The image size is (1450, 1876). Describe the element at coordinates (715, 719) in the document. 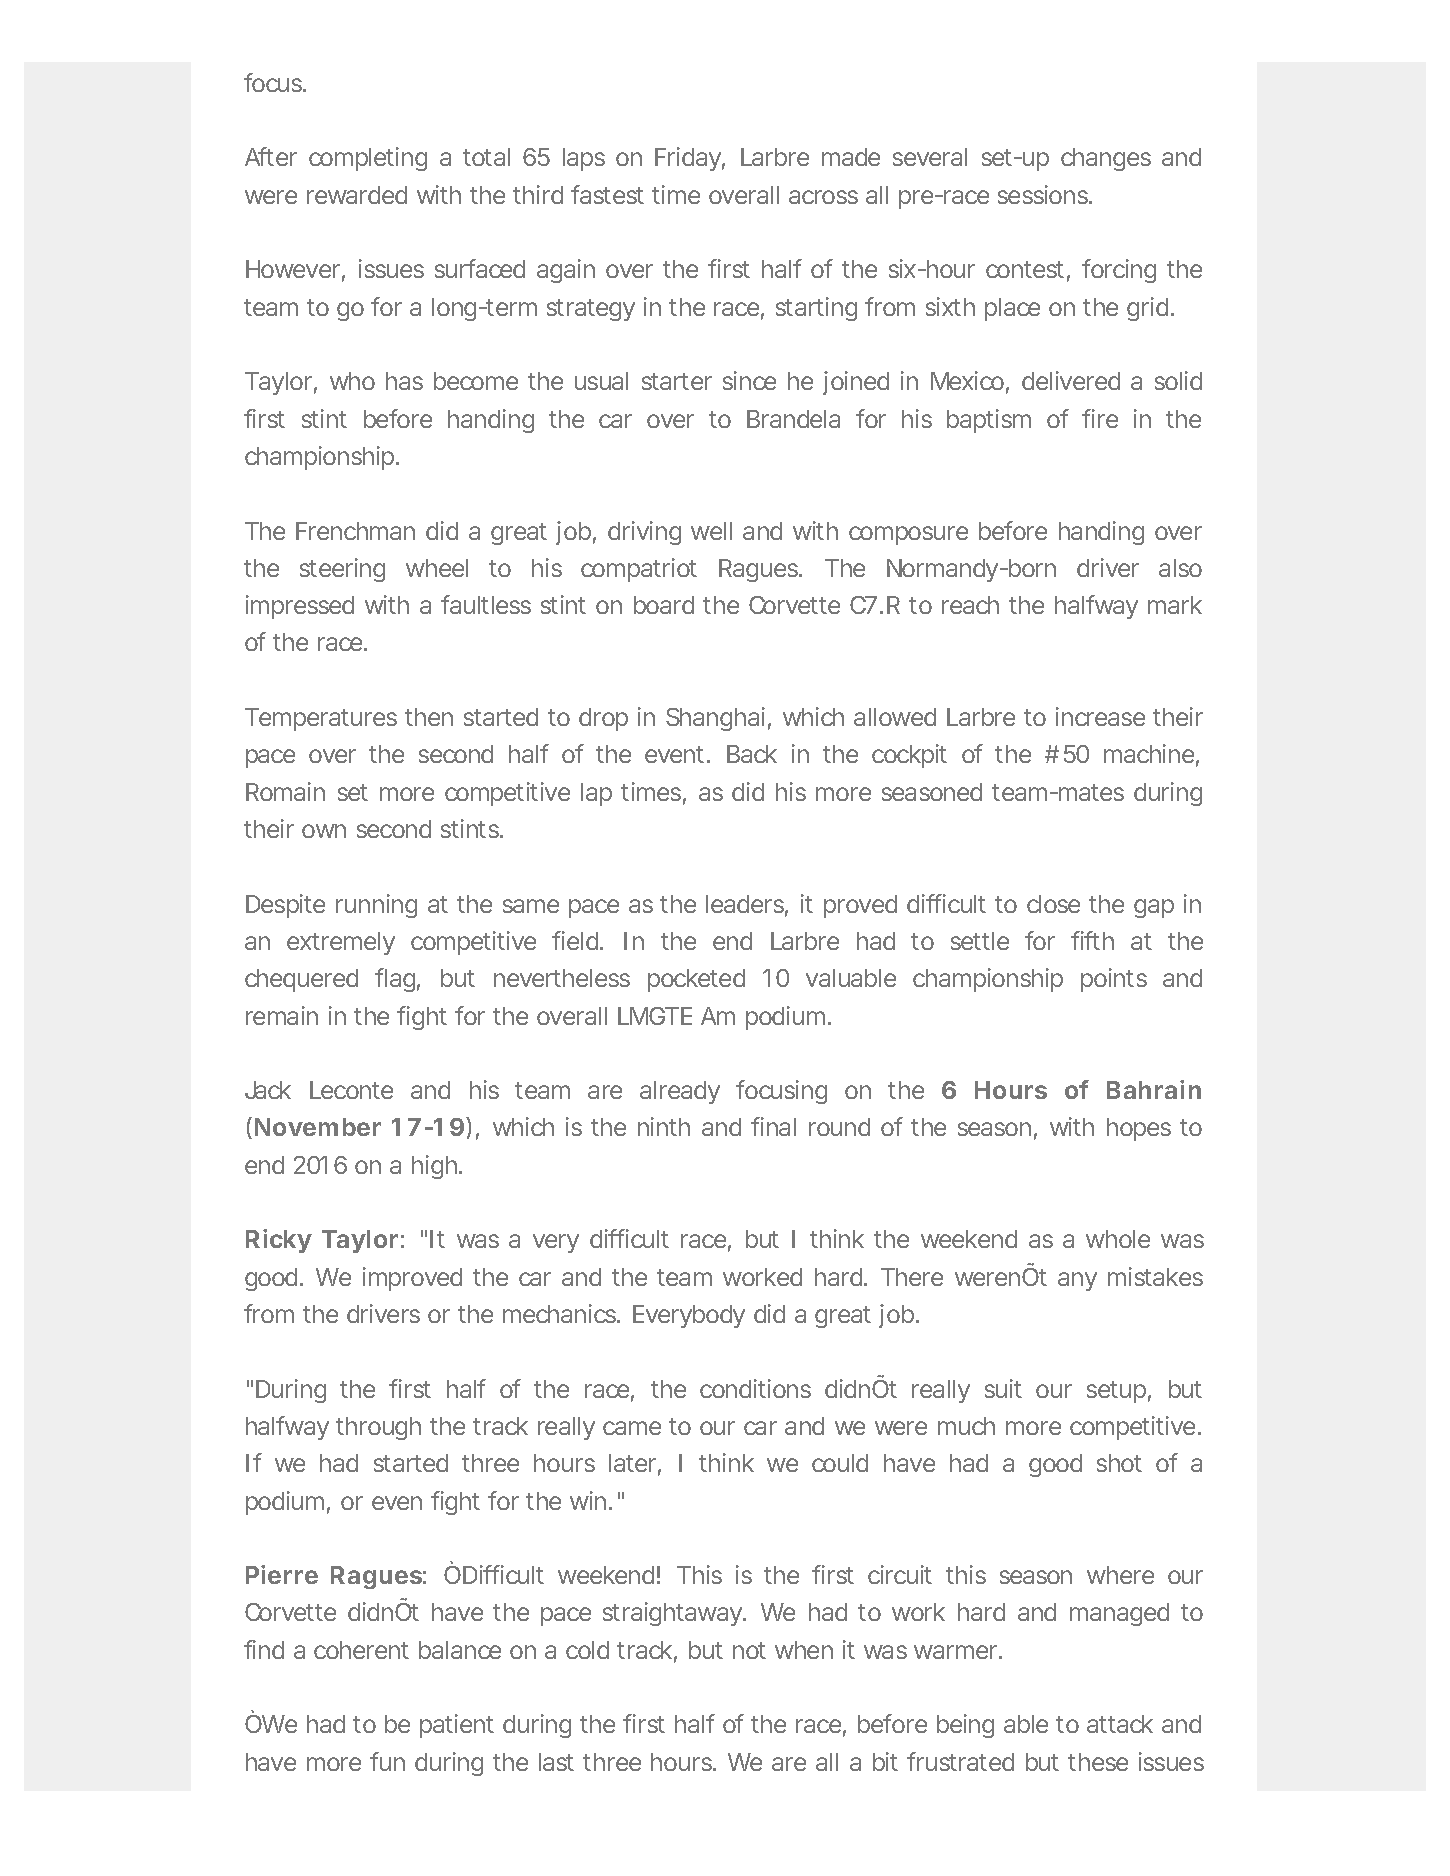

I see `Shanghai` at that location.
